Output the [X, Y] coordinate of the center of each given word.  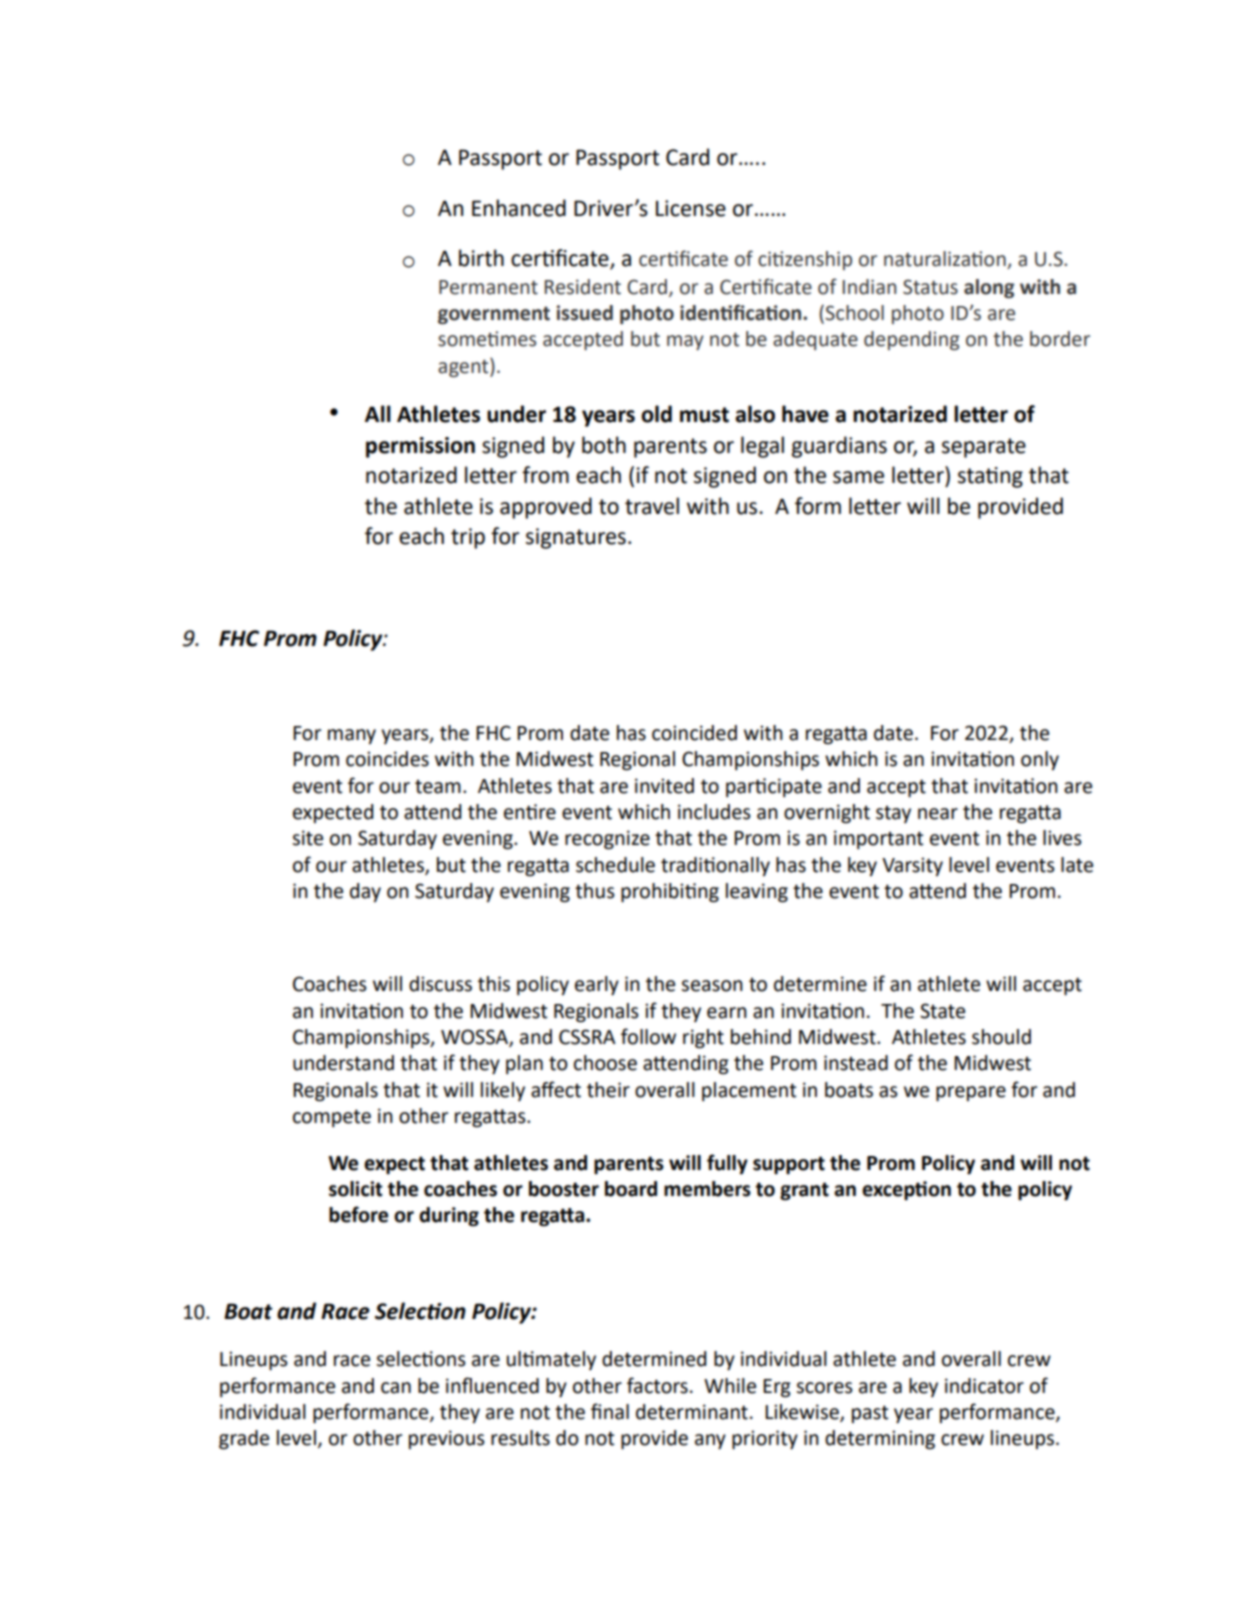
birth [481, 258]
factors [657, 1385]
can [396, 1388]
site [307, 838]
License [691, 208]
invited [664, 786]
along [989, 288]
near [938, 814]
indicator [984, 1386]
